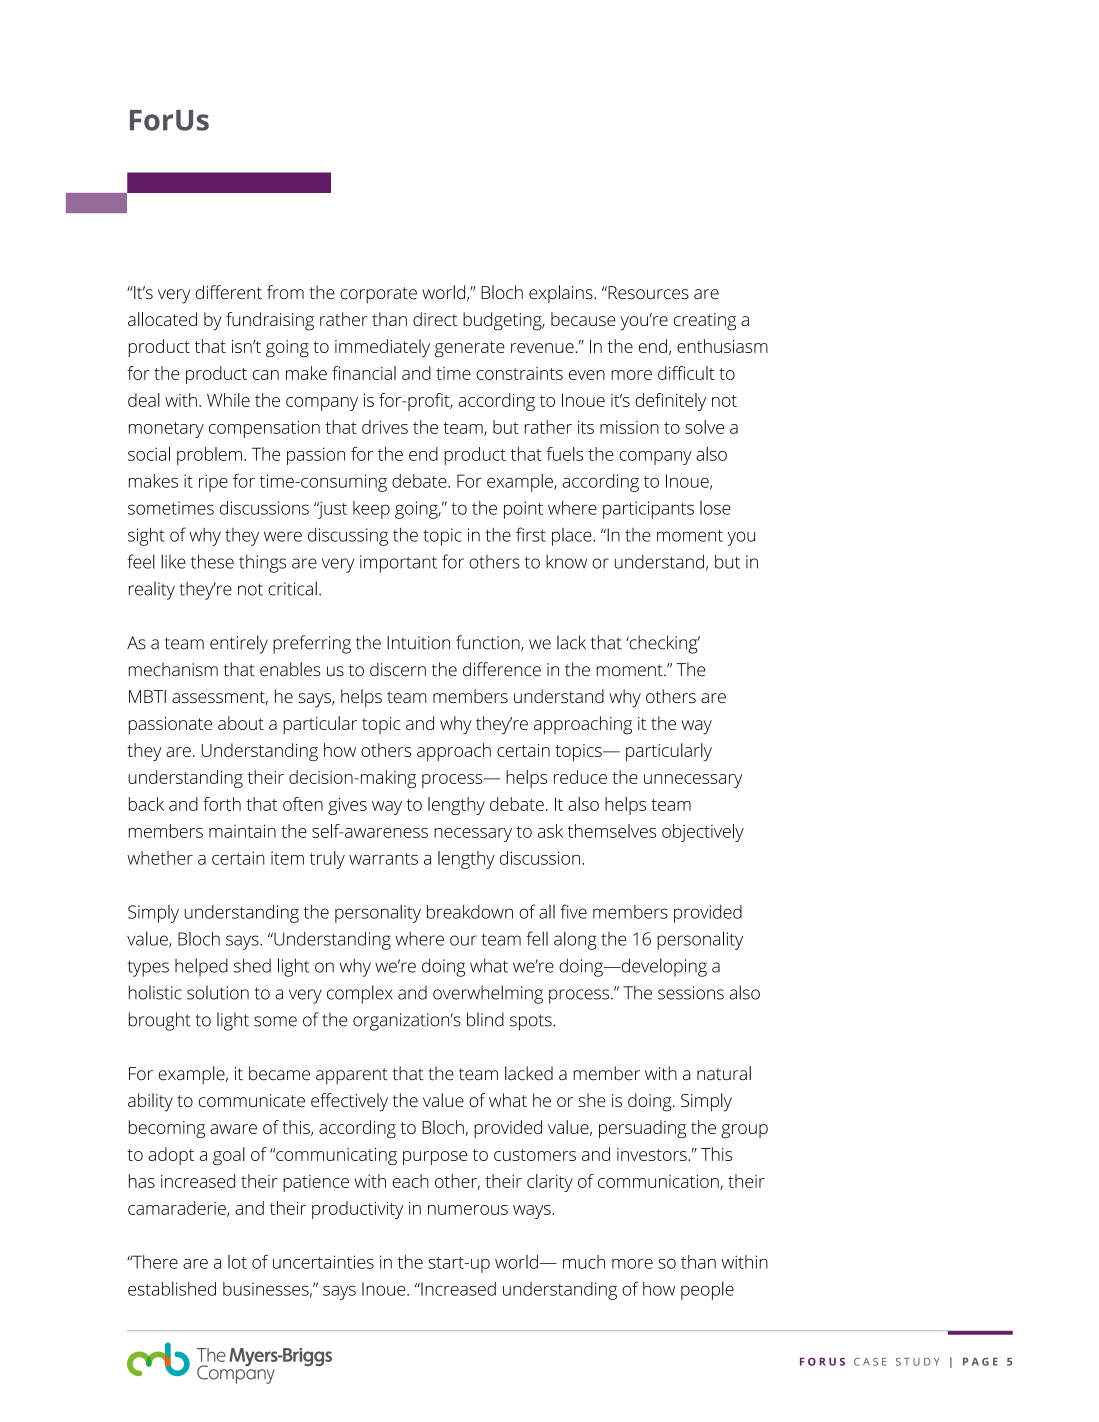  I want to click on things, so click(262, 563).
